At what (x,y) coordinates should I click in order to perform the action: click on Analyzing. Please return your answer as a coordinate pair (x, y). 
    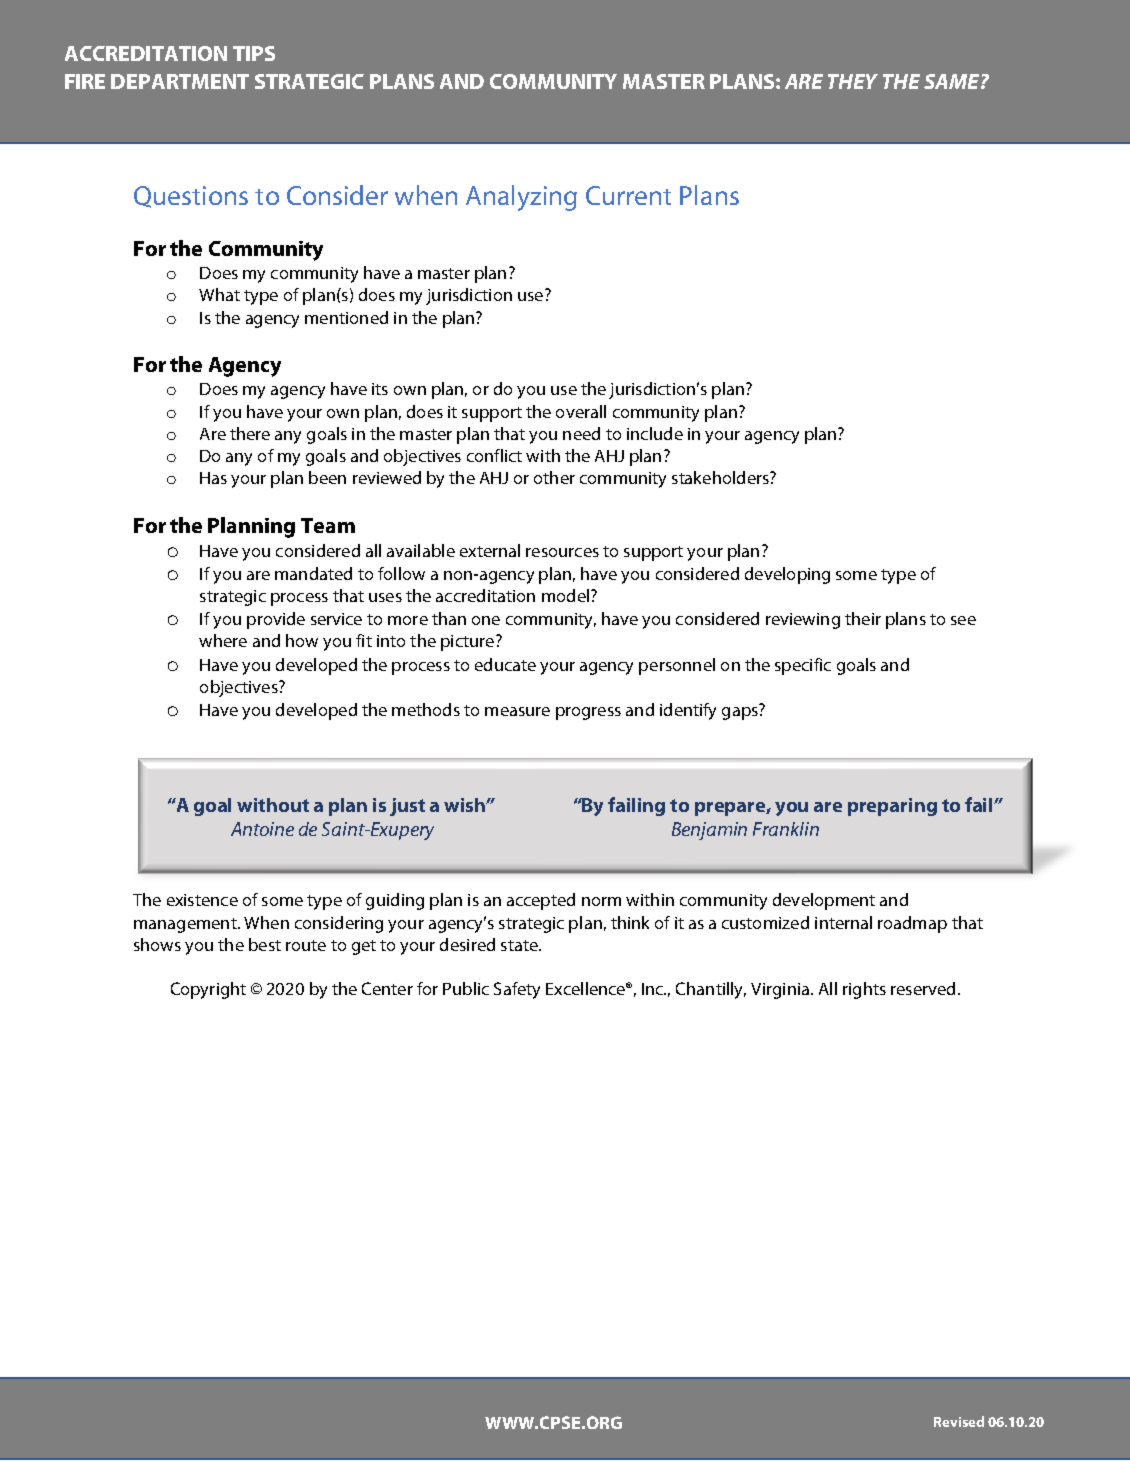
    Looking at the image, I should click on (521, 198).
